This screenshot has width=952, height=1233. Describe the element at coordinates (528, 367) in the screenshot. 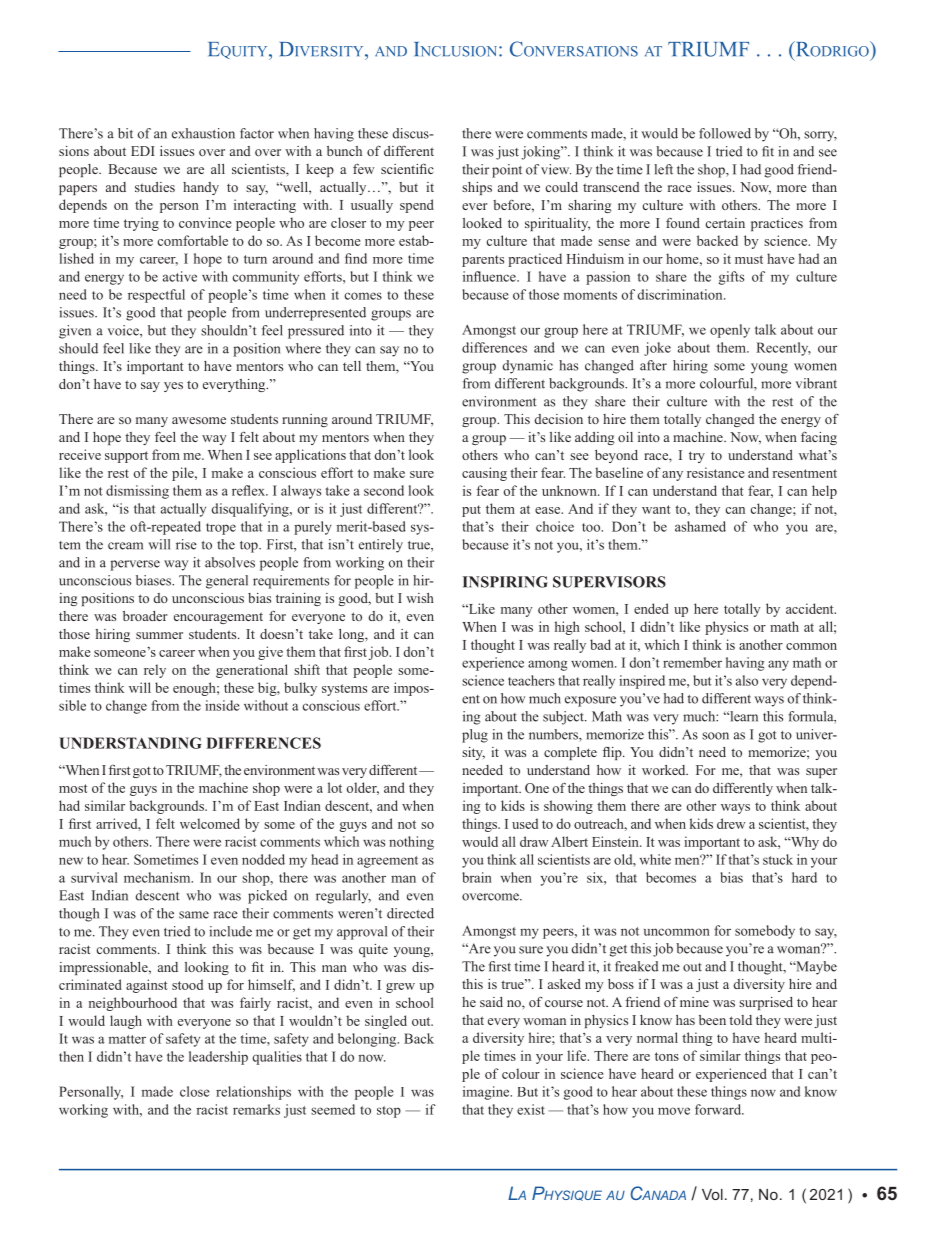

I see `dynamic` at that location.
